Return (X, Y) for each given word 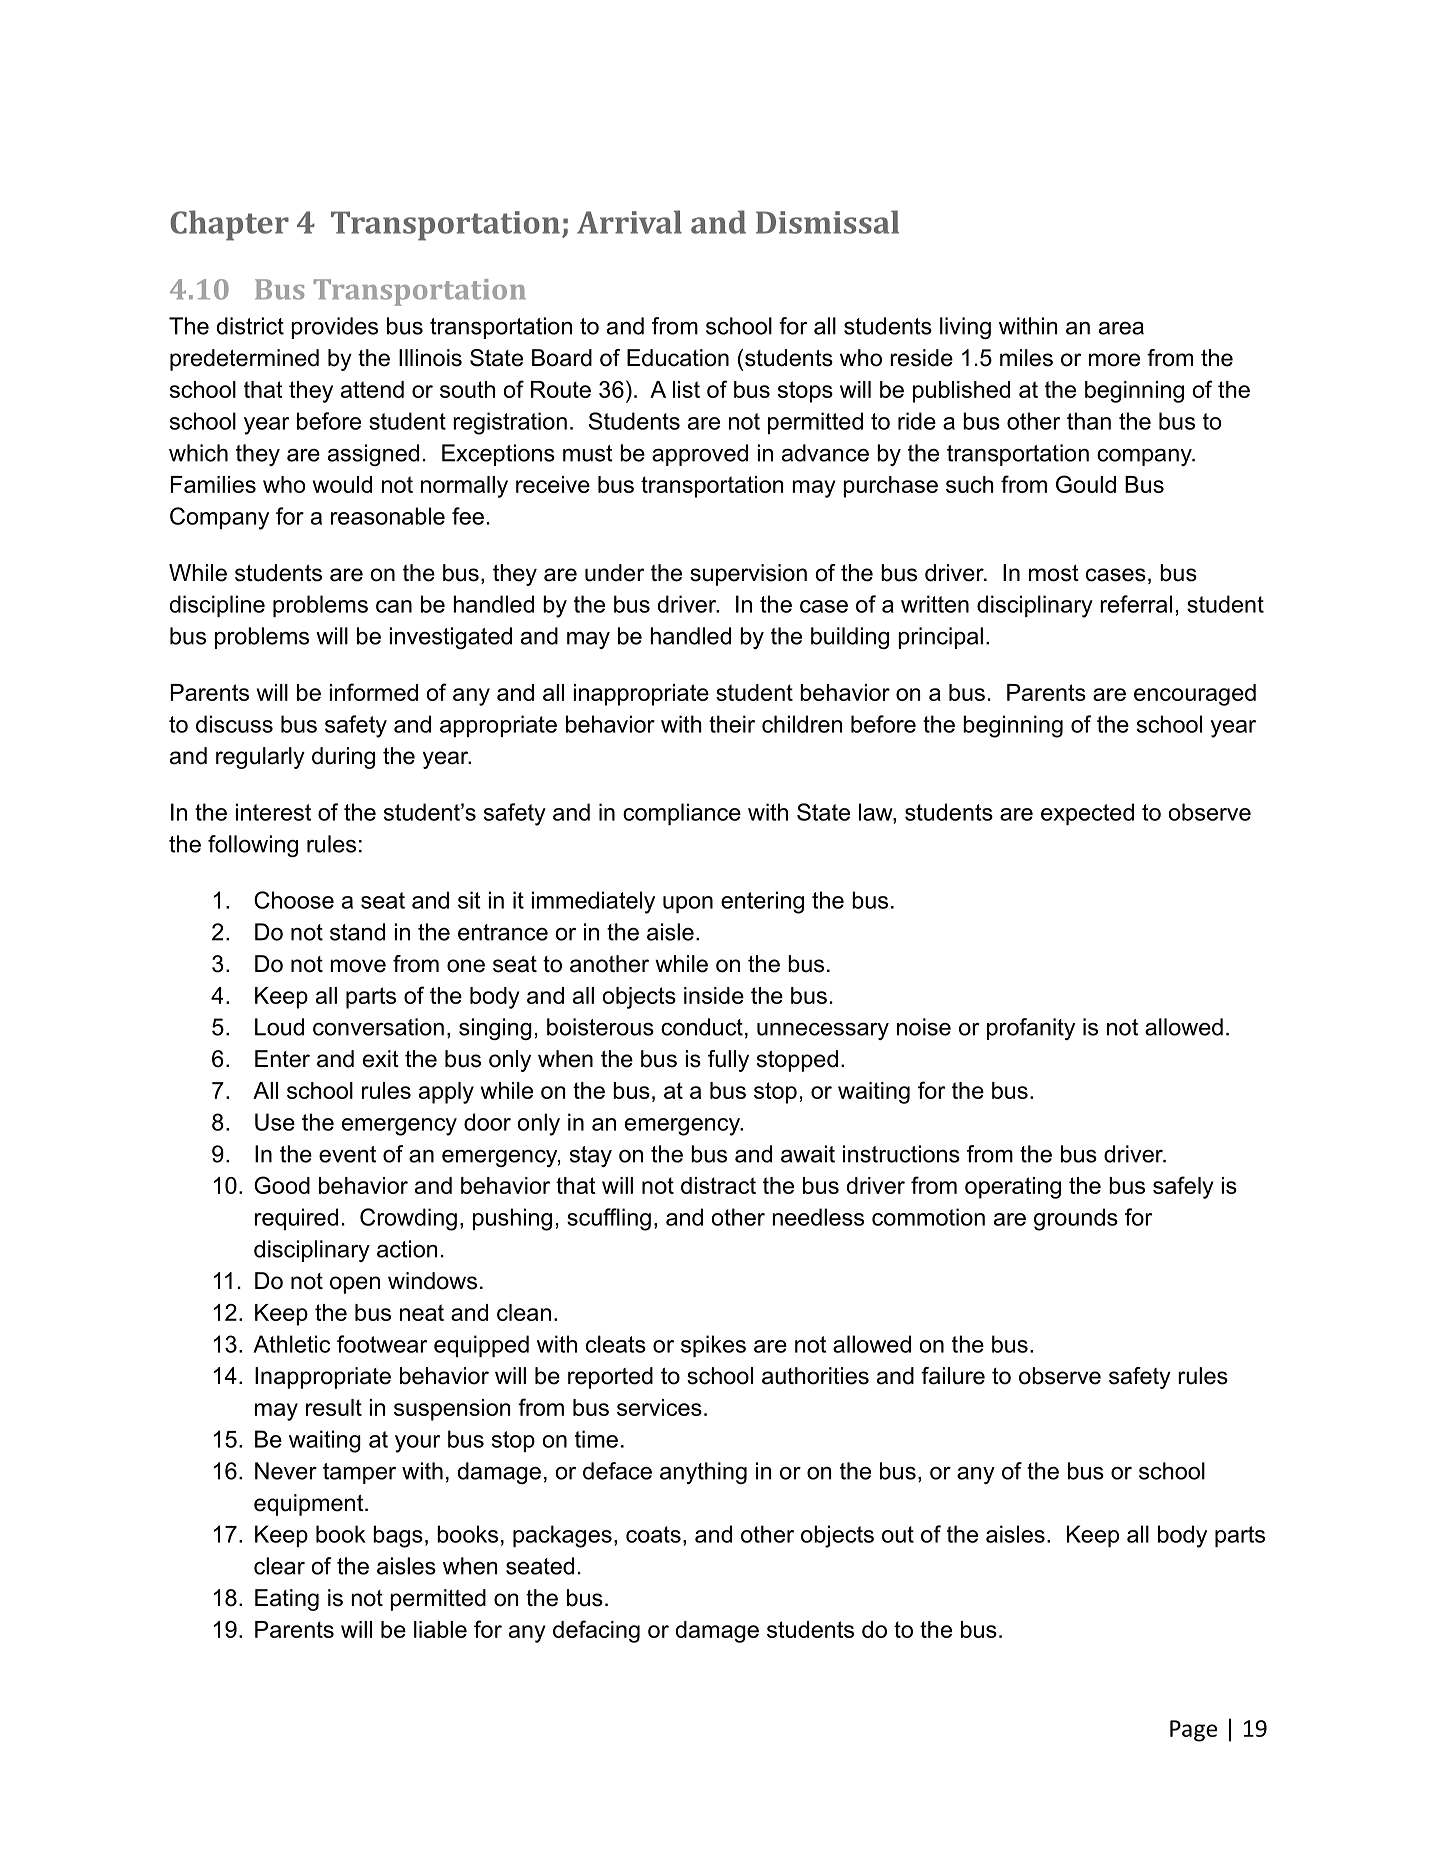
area (1121, 328)
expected (1087, 814)
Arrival (629, 222)
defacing (596, 1631)
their (732, 724)
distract (718, 1185)
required (296, 1219)
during (343, 758)
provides (334, 328)
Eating (287, 1600)
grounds (1076, 1219)
